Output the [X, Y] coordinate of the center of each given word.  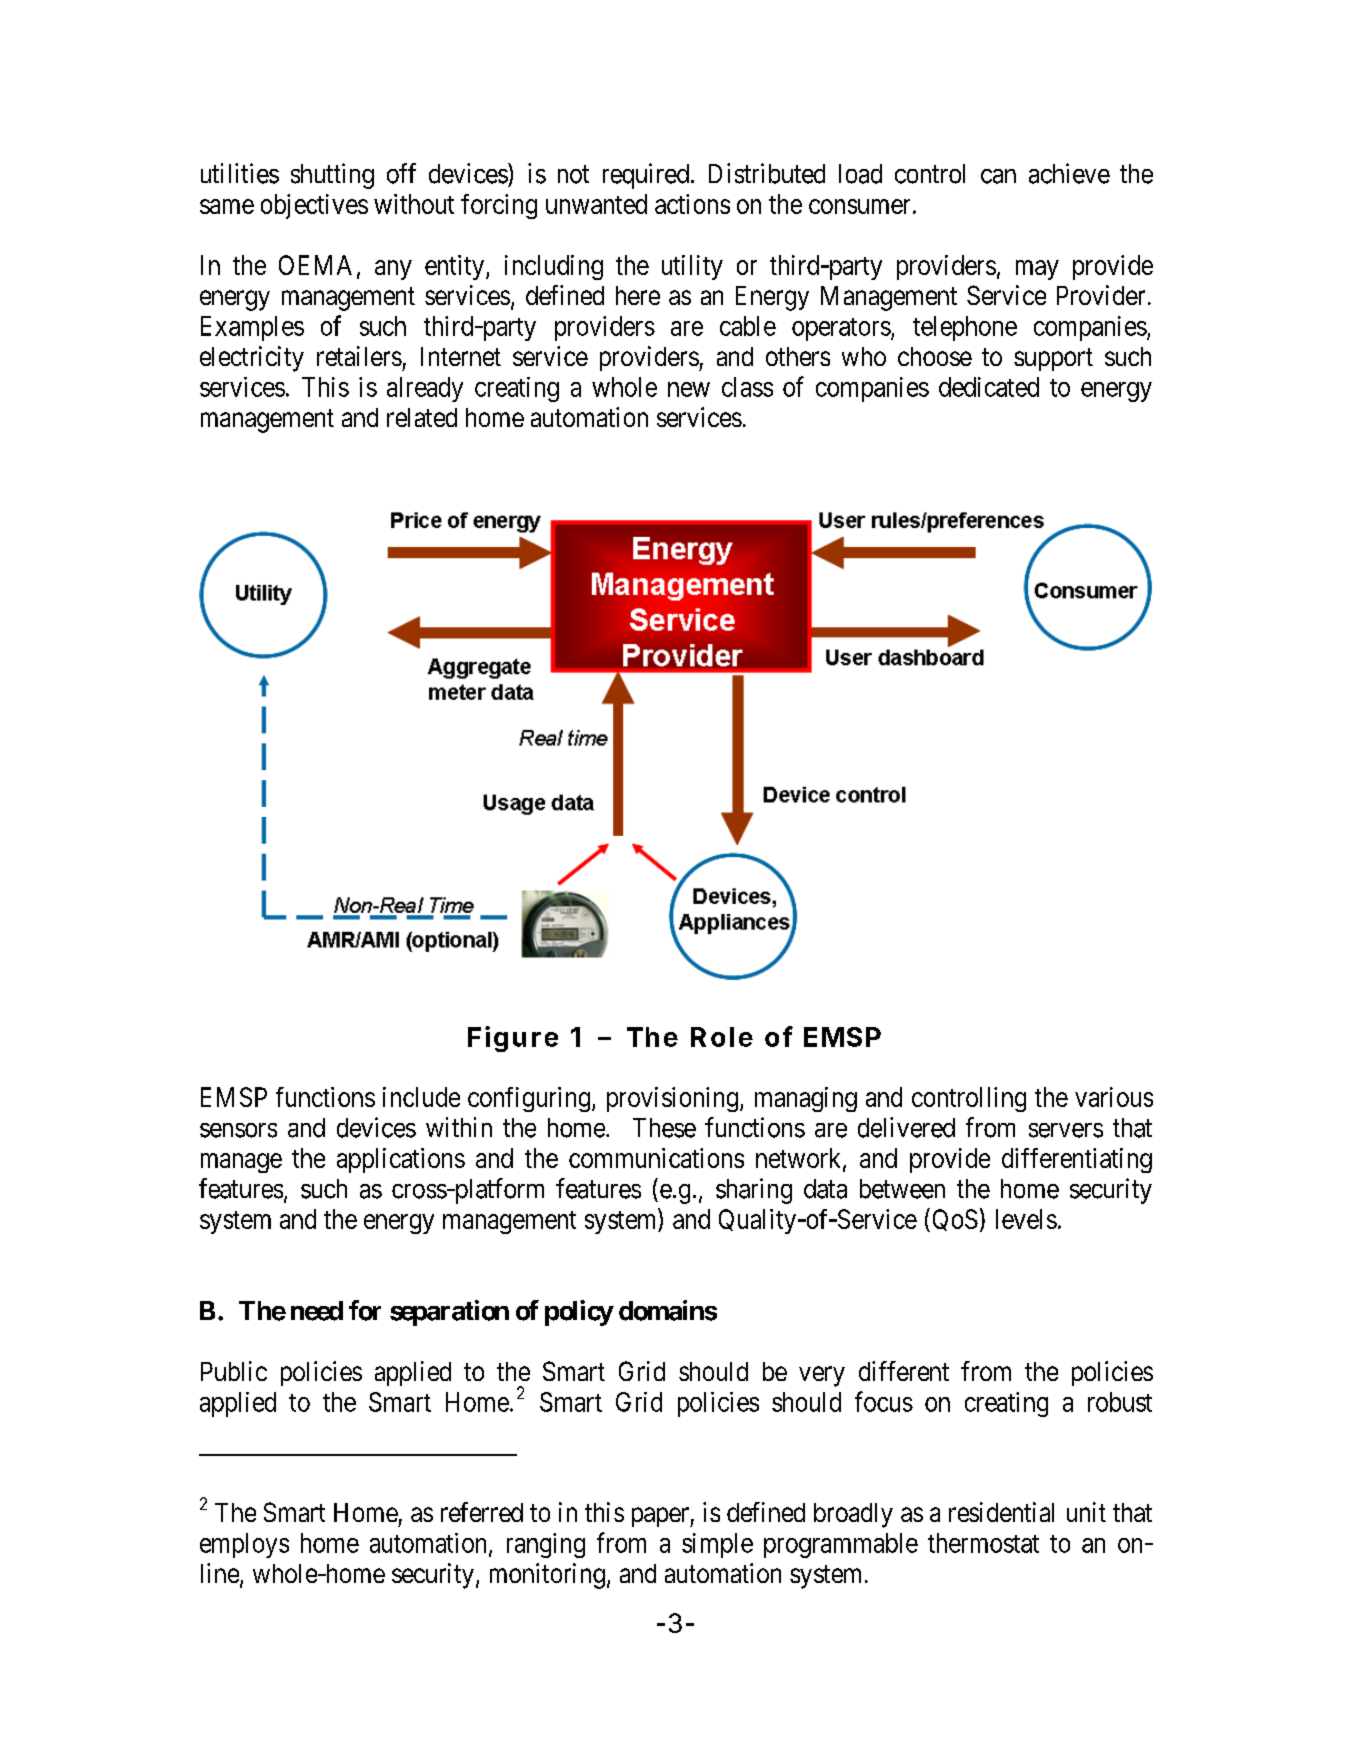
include [421, 1097]
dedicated [989, 387]
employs [244, 1545]
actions [692, 204]
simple [717, 1545]
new [689, 389]
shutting [332, 176]
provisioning [672, 1099]
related [422, 417]
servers [1066, 1130]
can [998, 176]
